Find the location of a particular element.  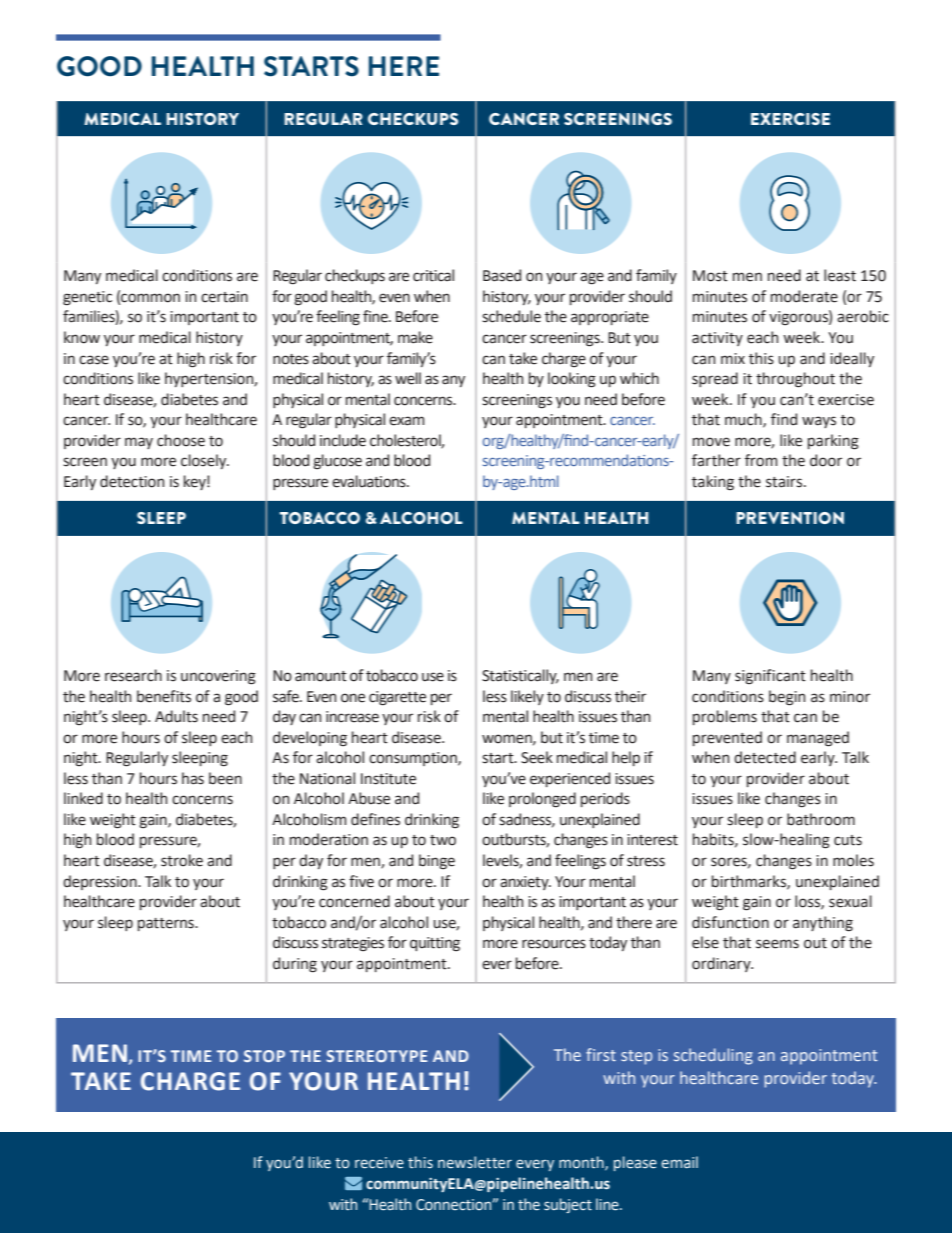

stairs is located at coordinates (785, 482).
